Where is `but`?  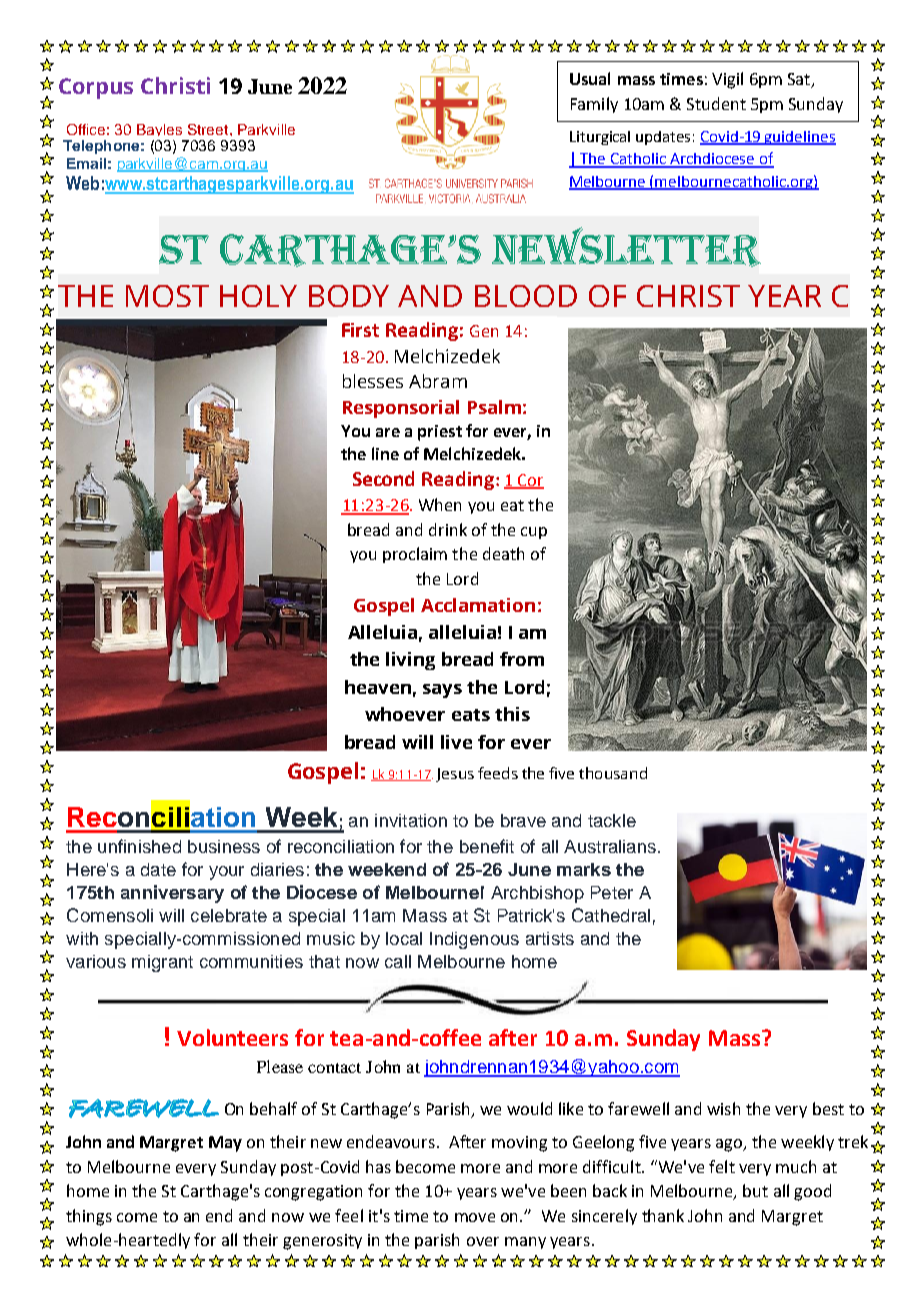
but is located at coordinates (755, 1190).
